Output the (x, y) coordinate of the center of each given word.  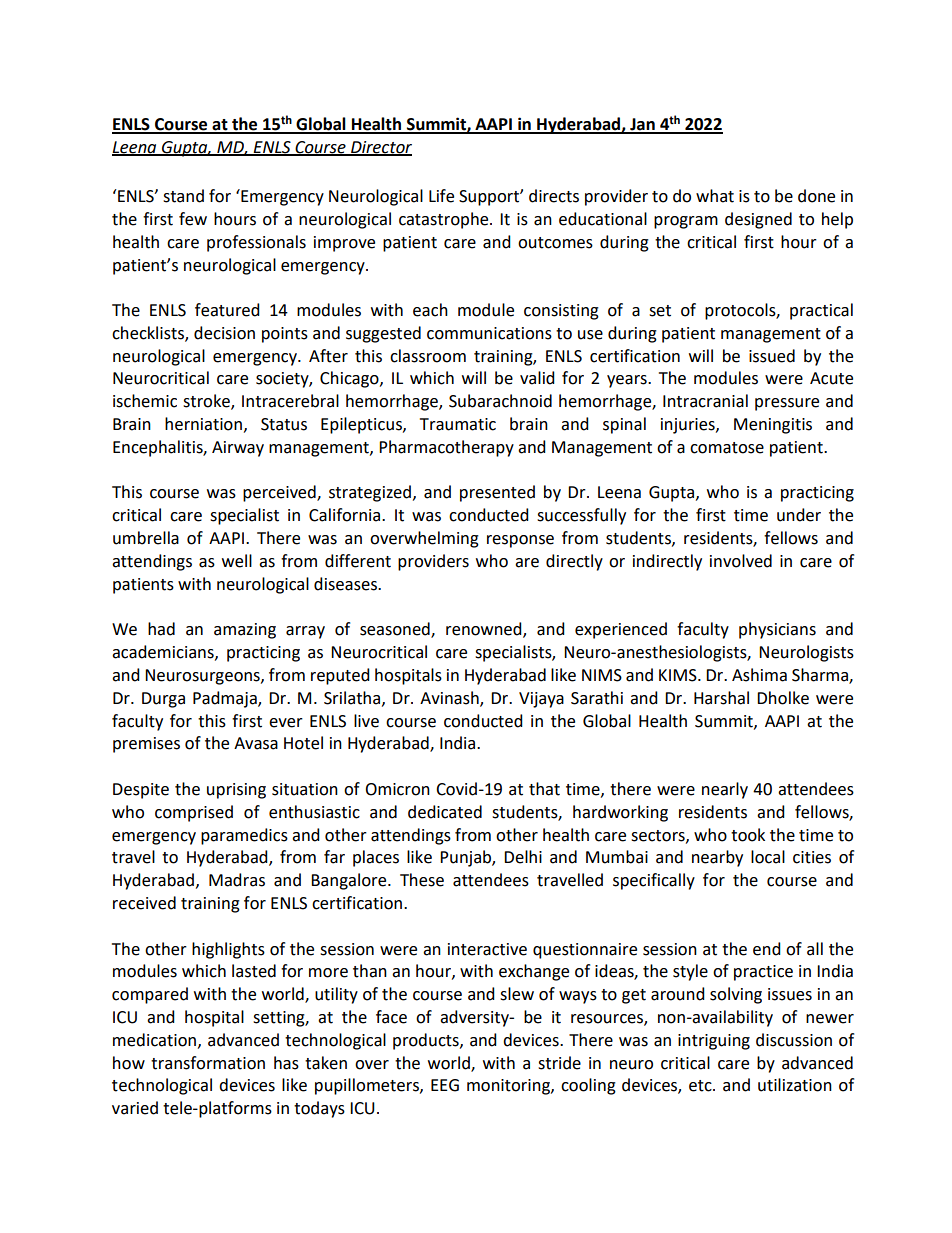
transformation (208, 1063)
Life (441, 196)
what (715, 196)
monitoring (509, 1087)
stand (183, 196)
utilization (795, 1085)
